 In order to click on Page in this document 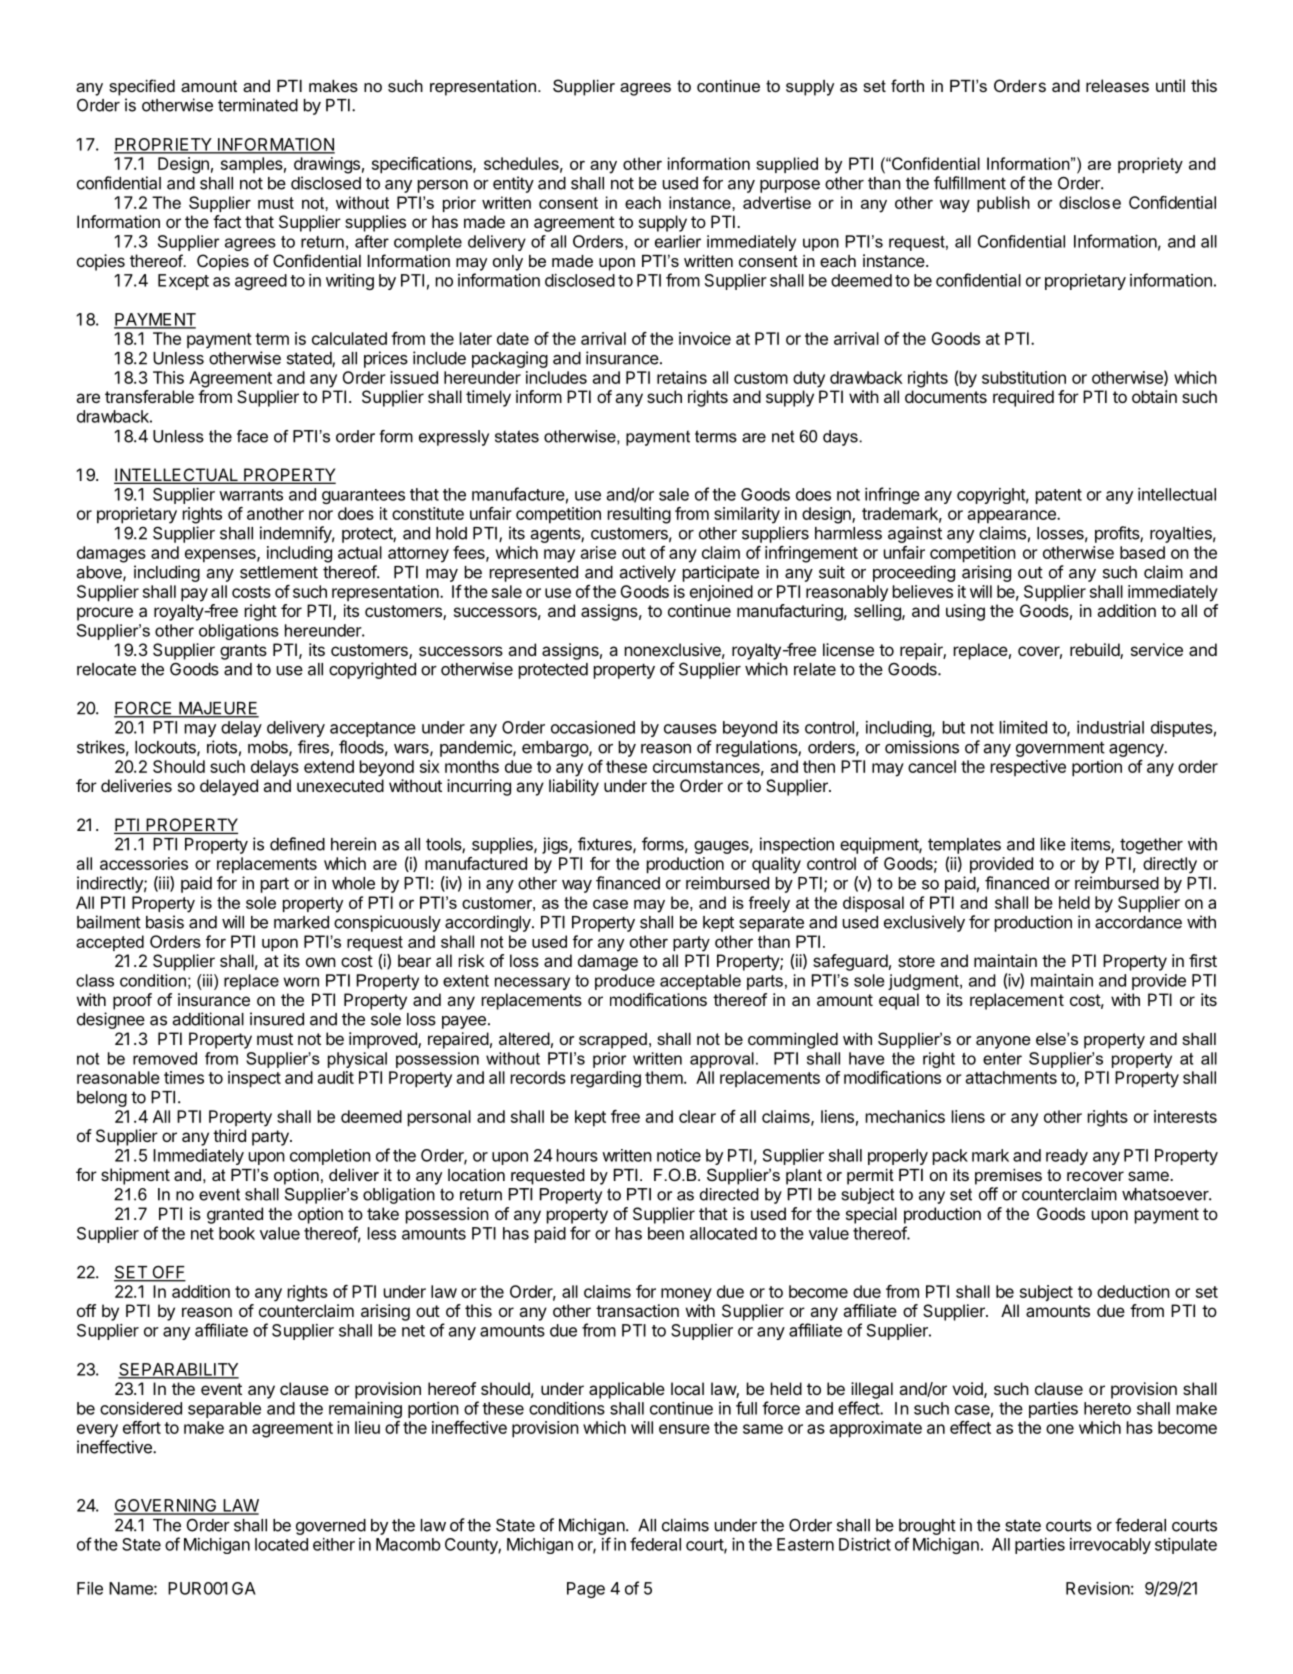, I will do `click(586, 1590)`.
